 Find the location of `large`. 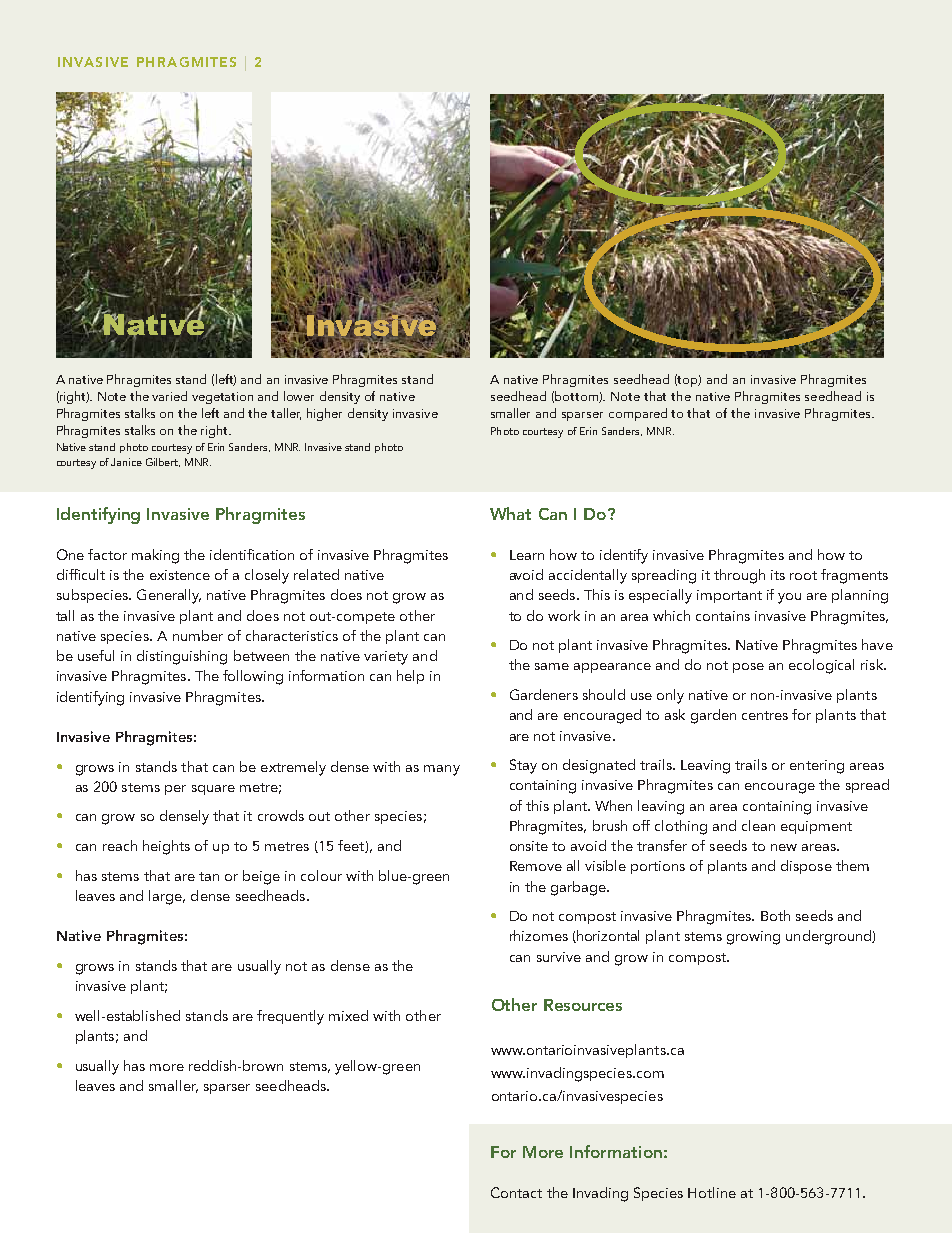

large is located at coordinates (166, 897).
